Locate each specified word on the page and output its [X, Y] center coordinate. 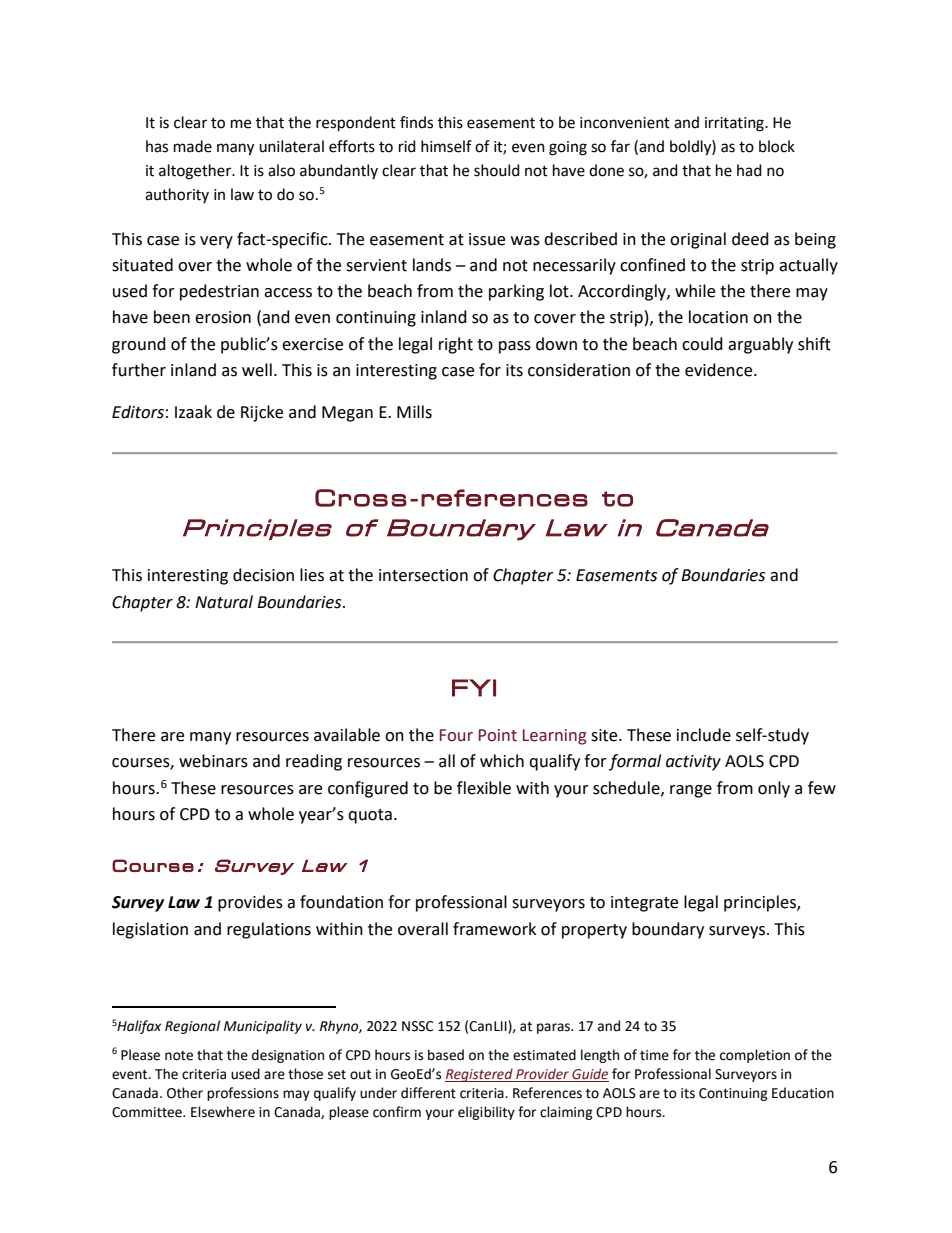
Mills [414, 412]
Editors [138, 412]
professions [243, 1094]
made [193, 146]
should [497, 170]
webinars [213, 761]
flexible [484, 788]
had [749, 170]
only [774, 789]
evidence [720, 370]
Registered [480, 1075]
